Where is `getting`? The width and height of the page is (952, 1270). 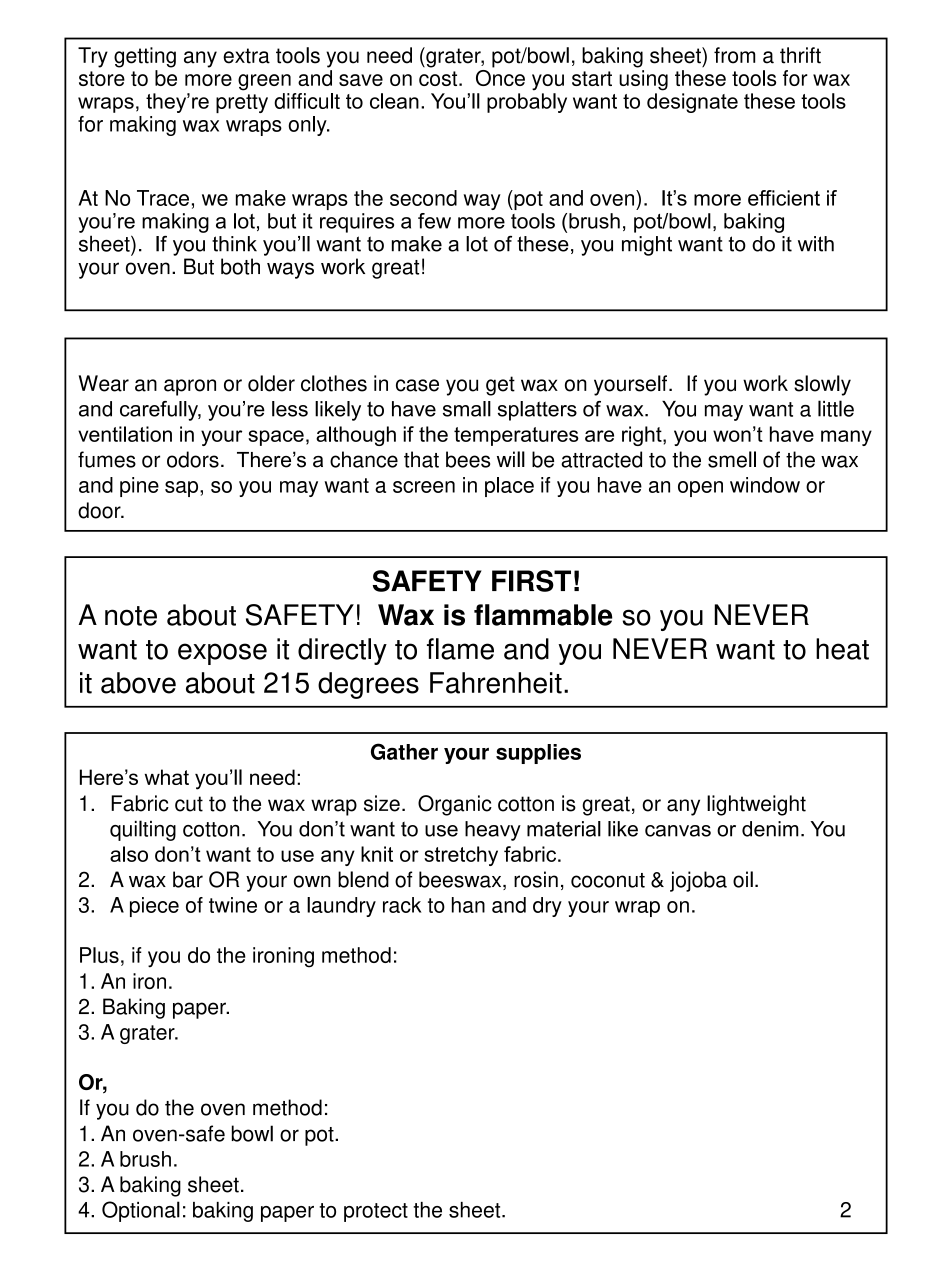 getting is located at coordinates (145, 57).
